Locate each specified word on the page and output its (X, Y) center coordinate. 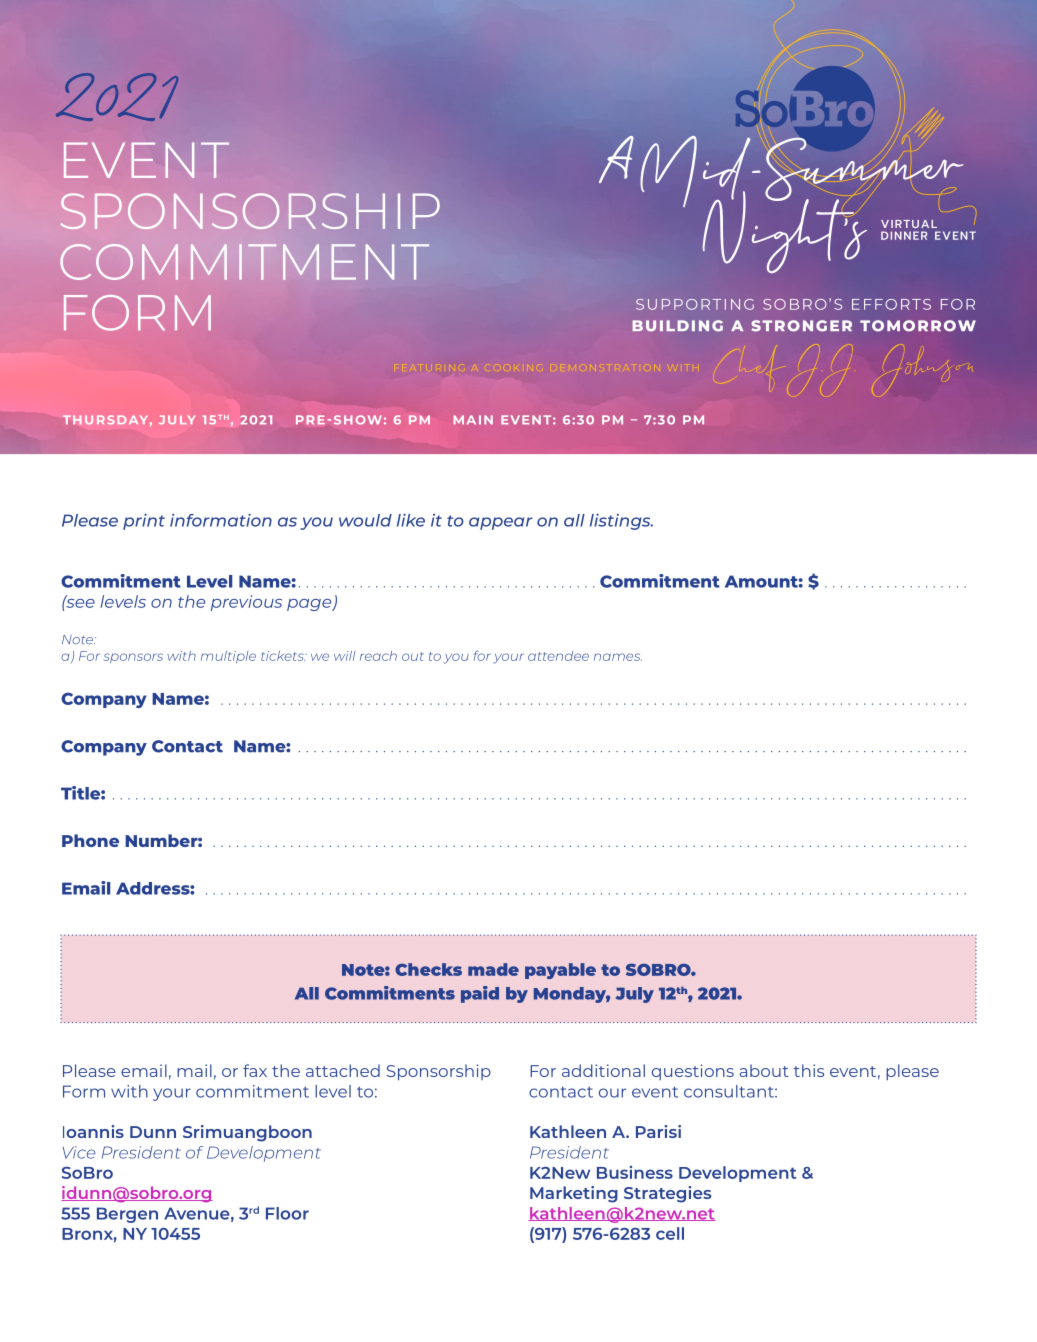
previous (246, 603)
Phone (90, 840)
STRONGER (801, 326)
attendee (558, 656)
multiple (228, 657)
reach (378, 656)
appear (501, 523)
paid (480, 994)
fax (255, 1070)
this (809, 1070)
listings (621, 522)
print (144, 522)
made (493, 969)
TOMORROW (918, 326)
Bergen (127, 1215)
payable (560, 971)
